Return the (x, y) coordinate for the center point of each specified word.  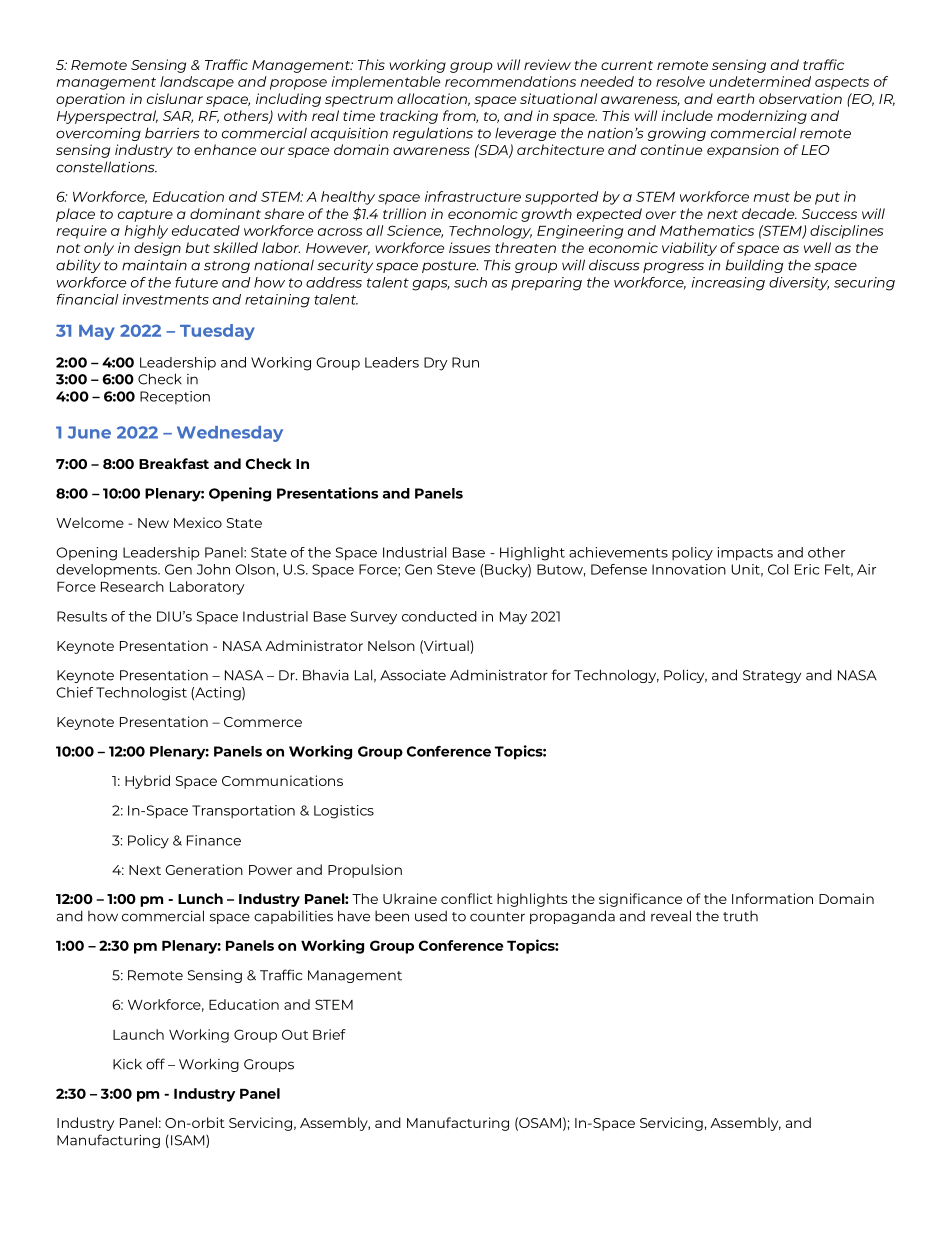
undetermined (760, 81)
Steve (456, 569)
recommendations (510, 81)
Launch (138, 1034)
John (213, 569)
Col (778, 569)
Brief (329, 1034)
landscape (197, 83)
